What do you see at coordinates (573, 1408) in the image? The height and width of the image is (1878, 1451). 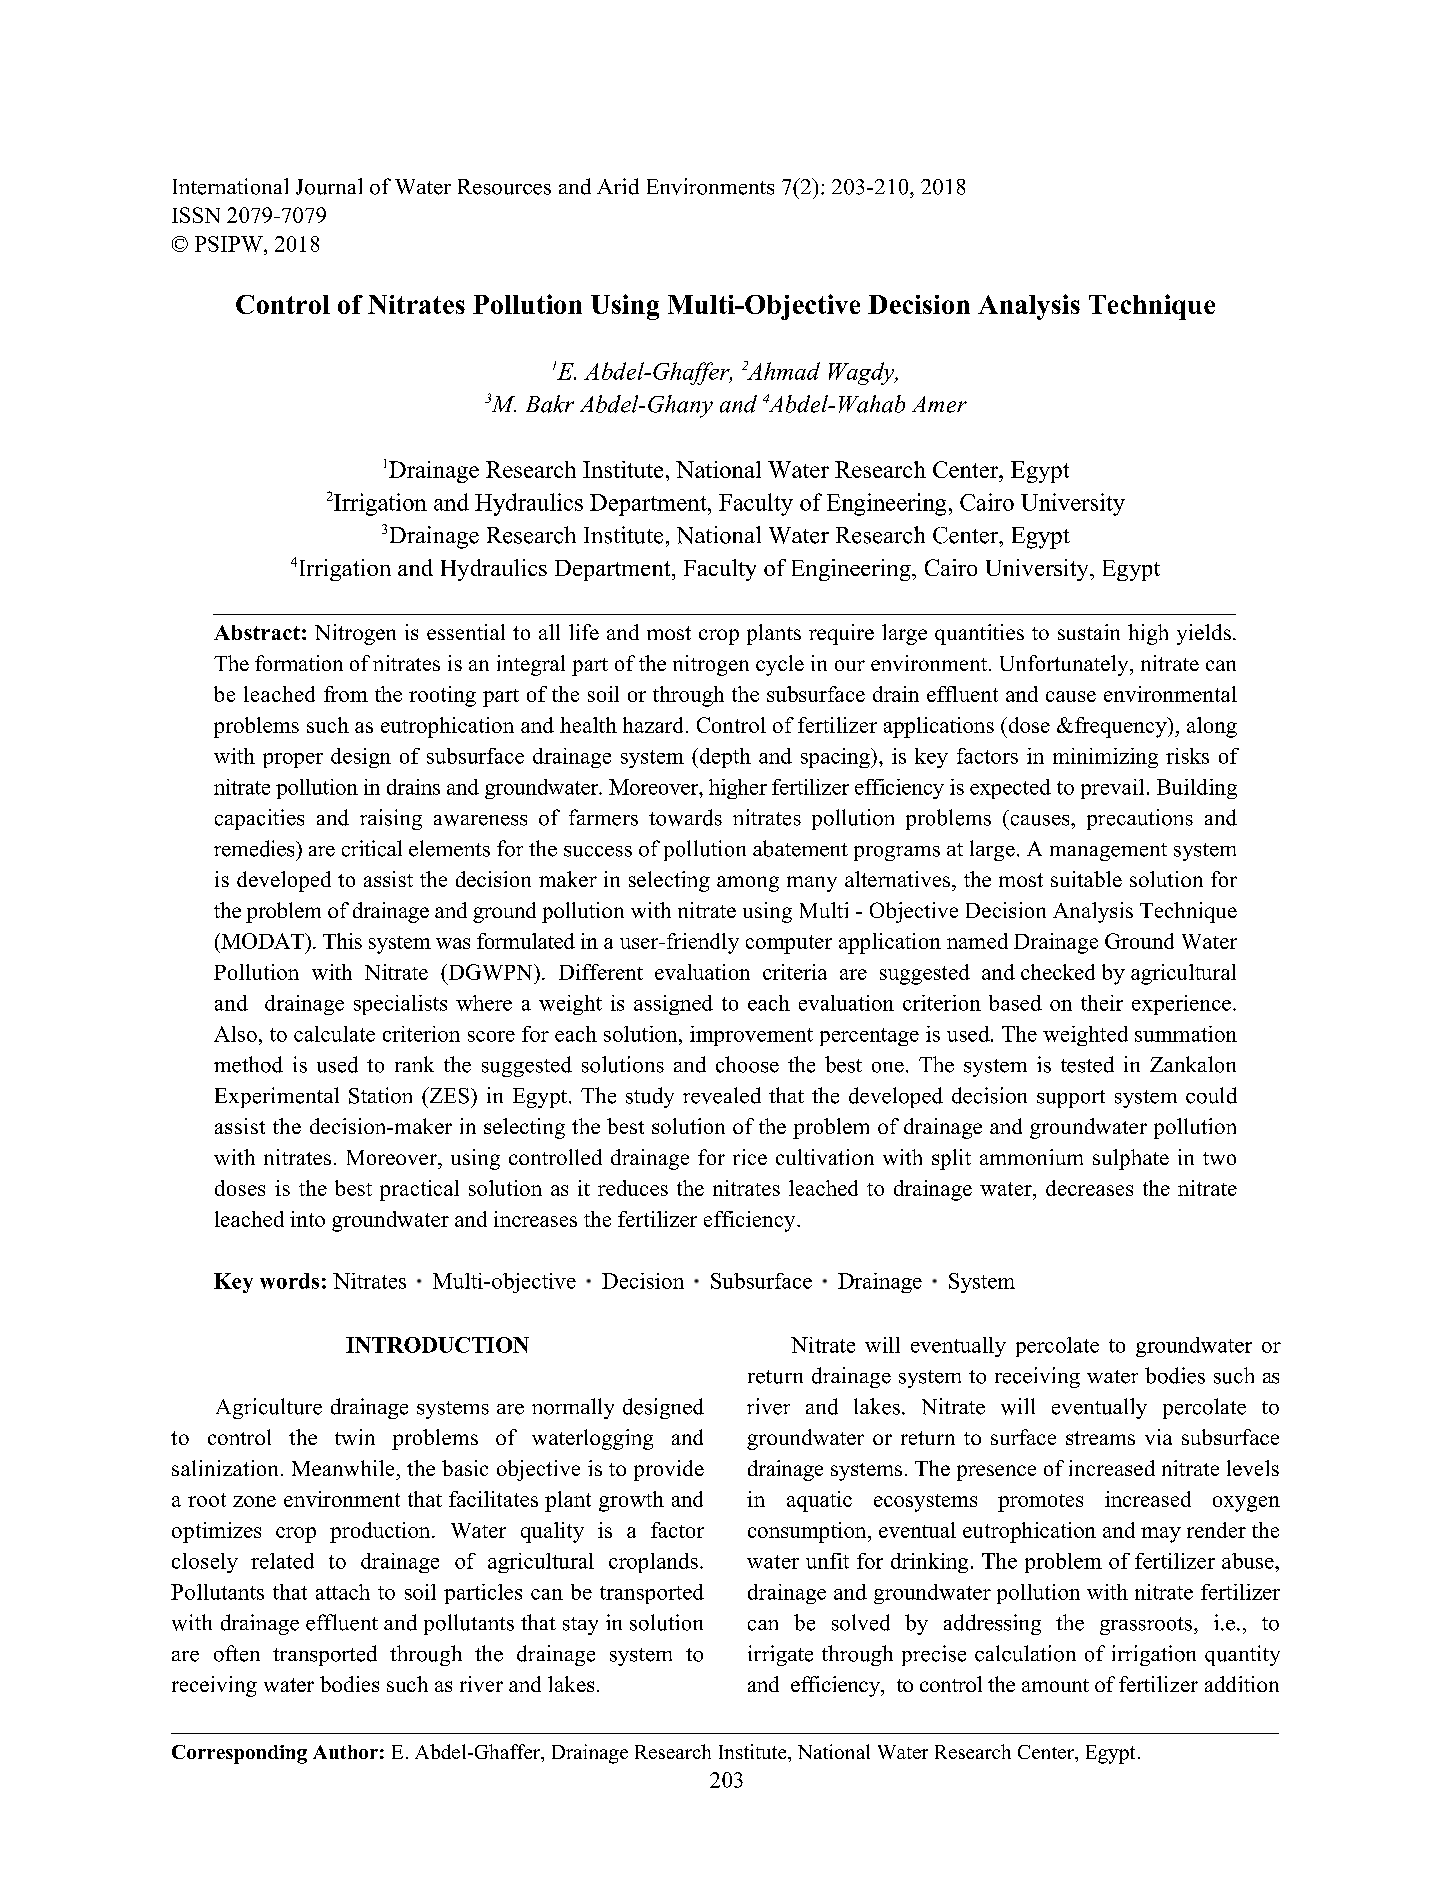 I see `normally` at bounding box center [573, 1408].
